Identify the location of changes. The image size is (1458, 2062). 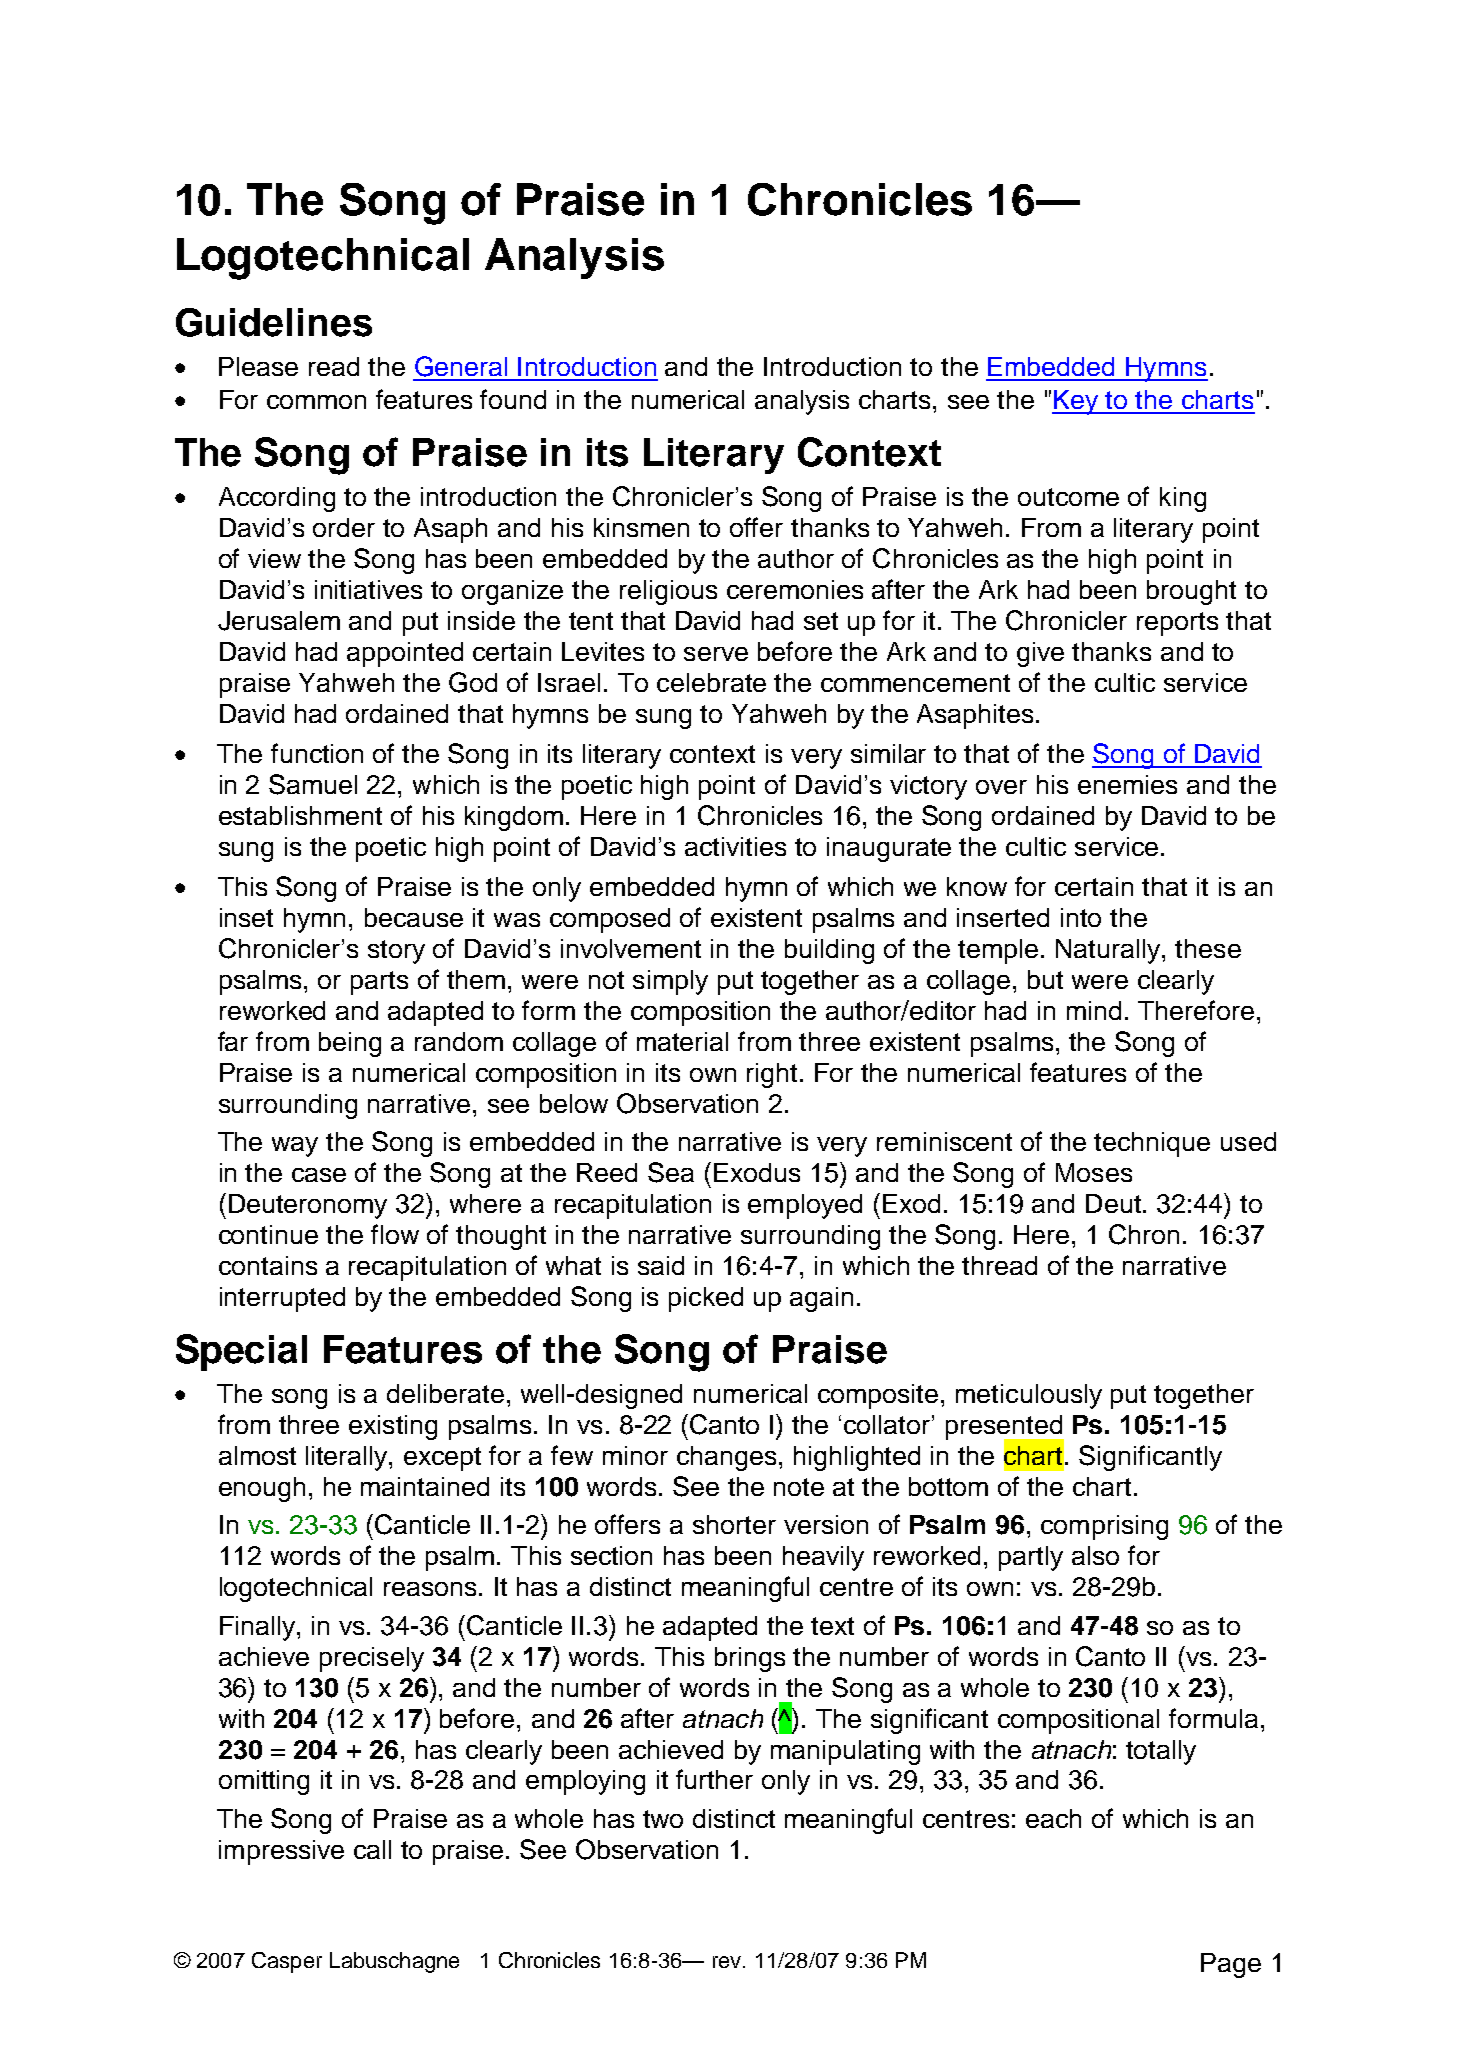
(726, 1458).
